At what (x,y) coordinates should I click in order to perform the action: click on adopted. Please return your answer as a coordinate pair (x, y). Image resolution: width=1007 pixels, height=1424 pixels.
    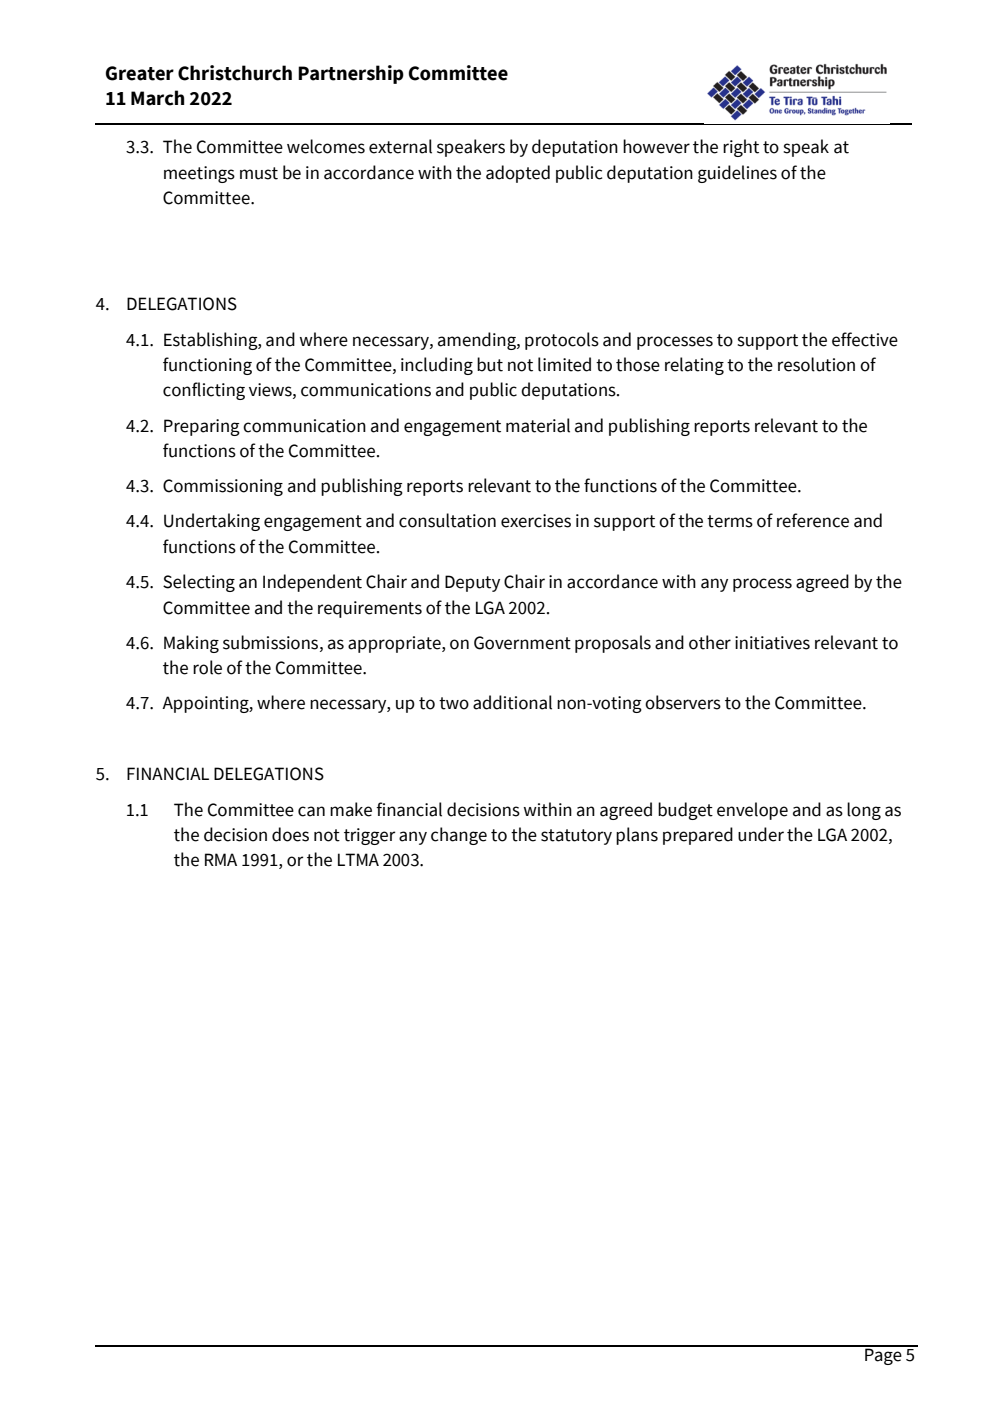
    Looking at the image, I should click on (518, 174).
